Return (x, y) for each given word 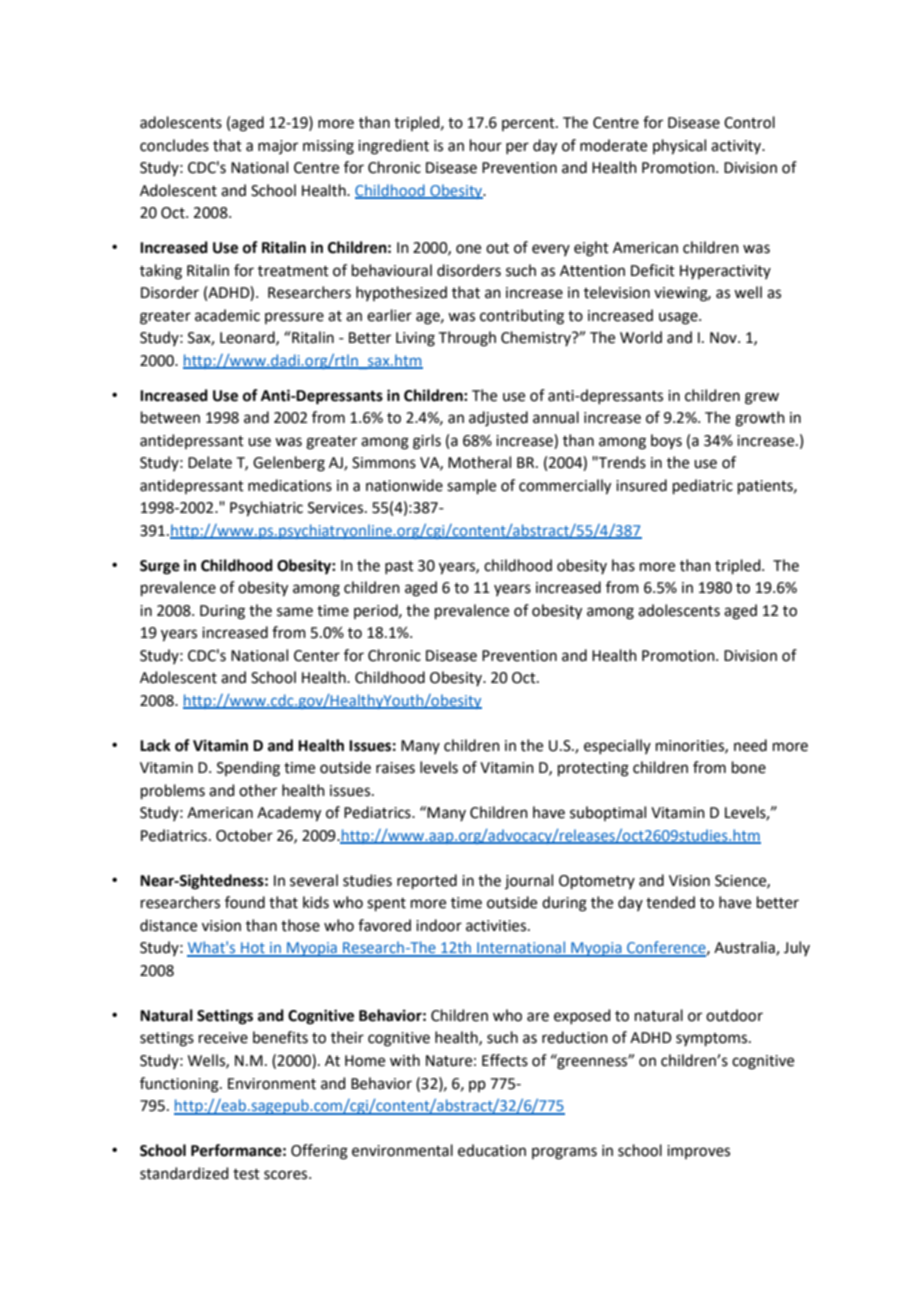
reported (427, 881)
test (246, 1174)
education (492, 1150)
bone (749, 767)
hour (486, 145)
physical (679, 147)
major (278, 147)
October (244, 835)
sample (471, 486)
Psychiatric (266, 509)
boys (666, 441)
